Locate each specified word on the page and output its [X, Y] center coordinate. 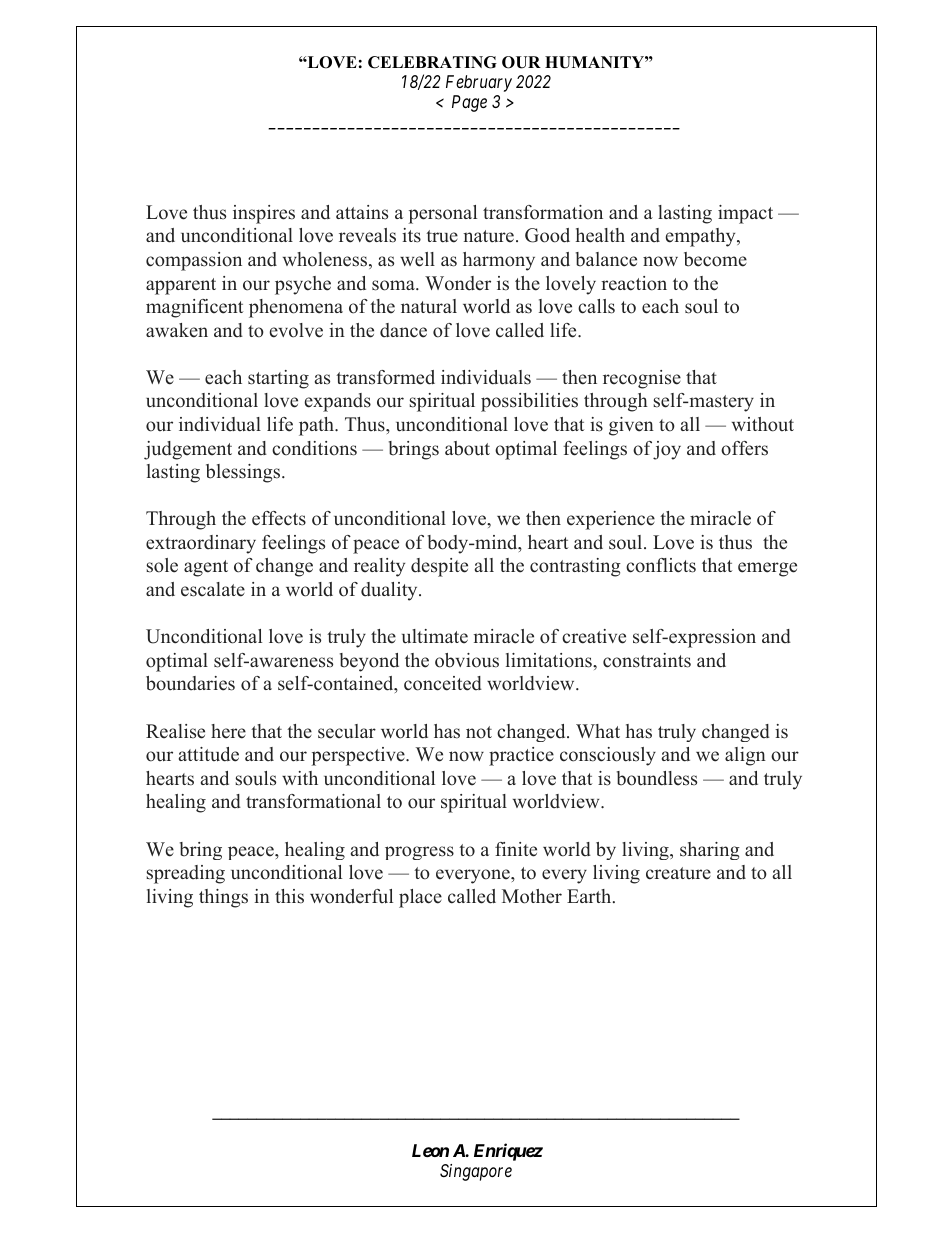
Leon [430, 1150]
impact [745, 214]
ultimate [435, 636]
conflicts [661, 565]
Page [469, 103]
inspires [264, 214]
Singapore [476, 1172]
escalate [213, 589]
